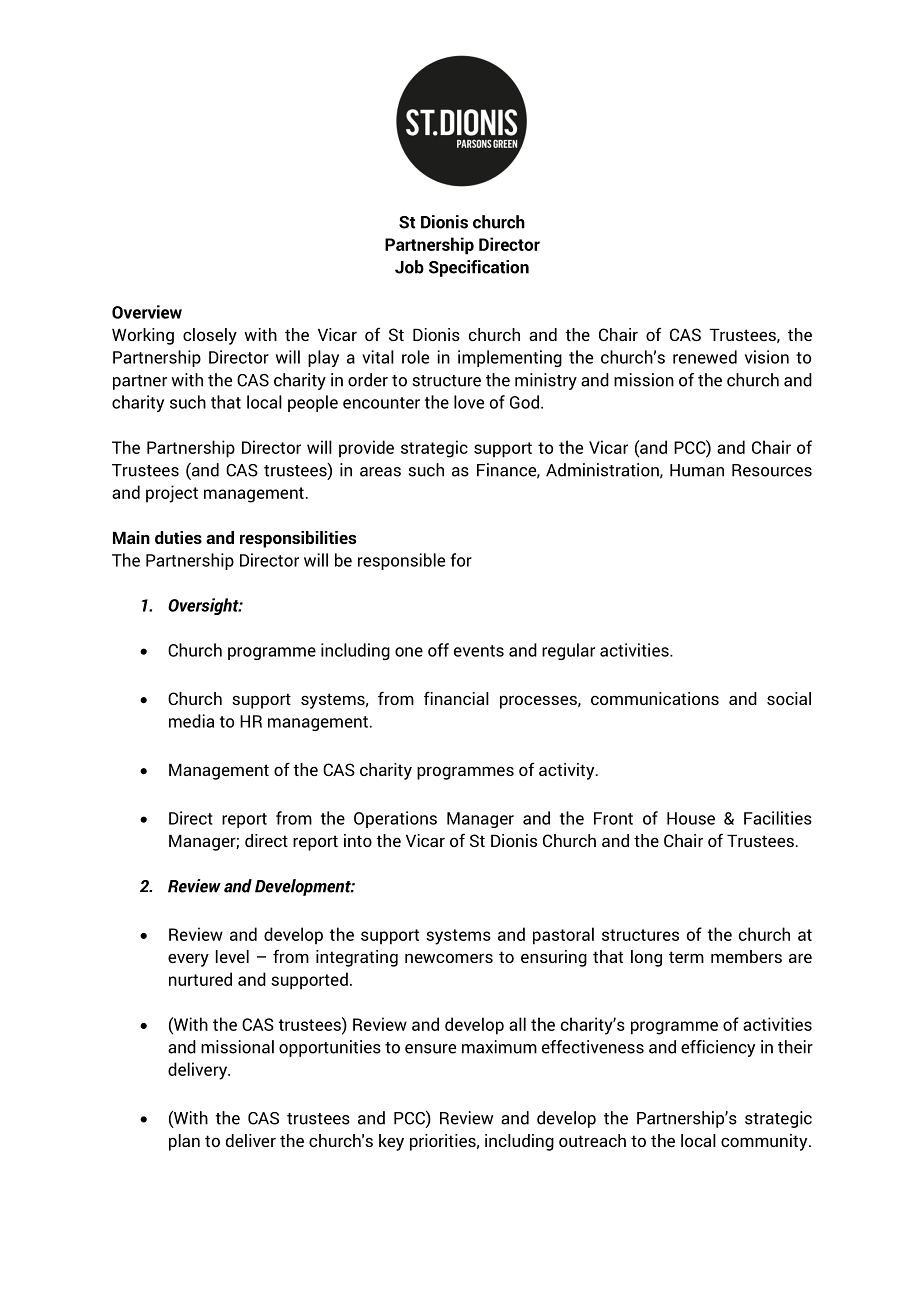  Describe the element at coordinates (172, 494) in the page. I see `project` at that location.
